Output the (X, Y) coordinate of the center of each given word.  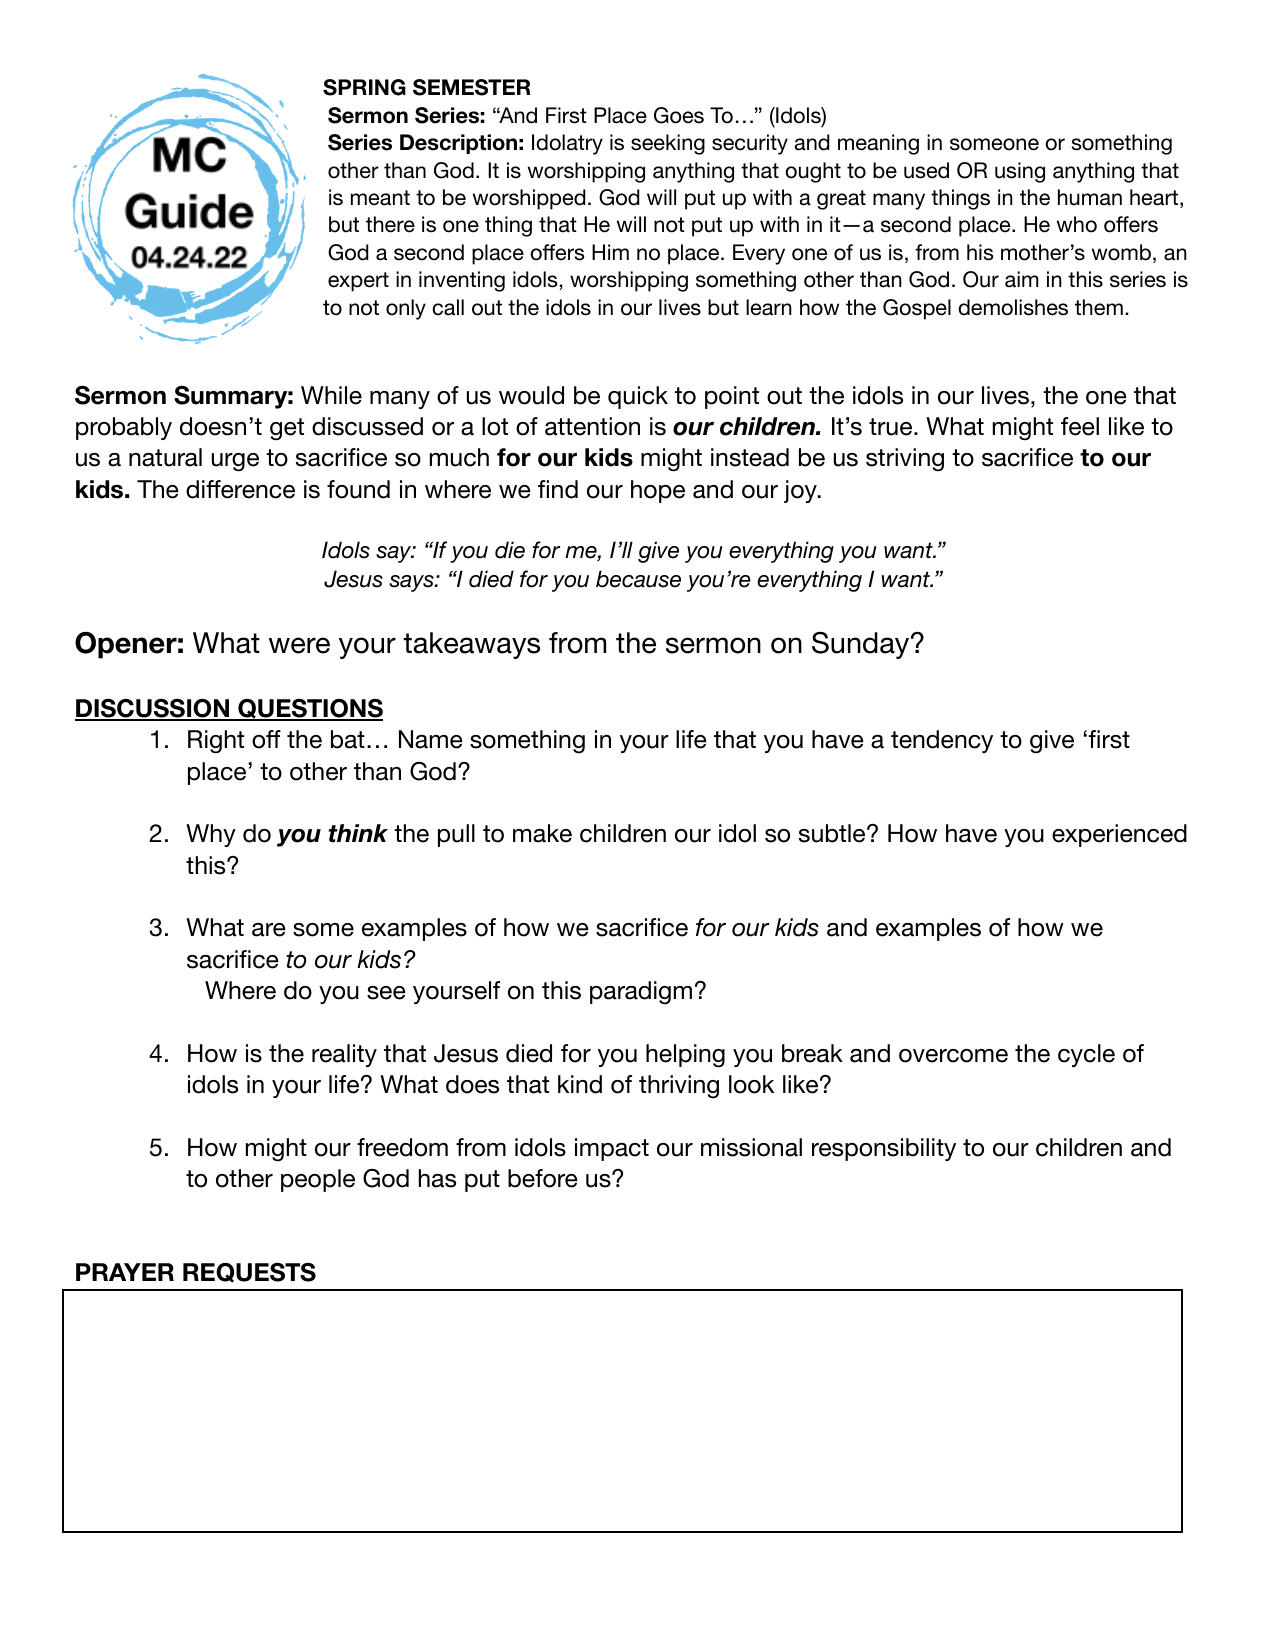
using (1020, 172)
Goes (679, 115)
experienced (1119, 835)
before (543, 1178)
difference (240, 489)
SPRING (364, 87)
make (542, 833)
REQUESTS (249, 1273)
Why (211, 835)
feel (1080, 426)
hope (658, 491)
